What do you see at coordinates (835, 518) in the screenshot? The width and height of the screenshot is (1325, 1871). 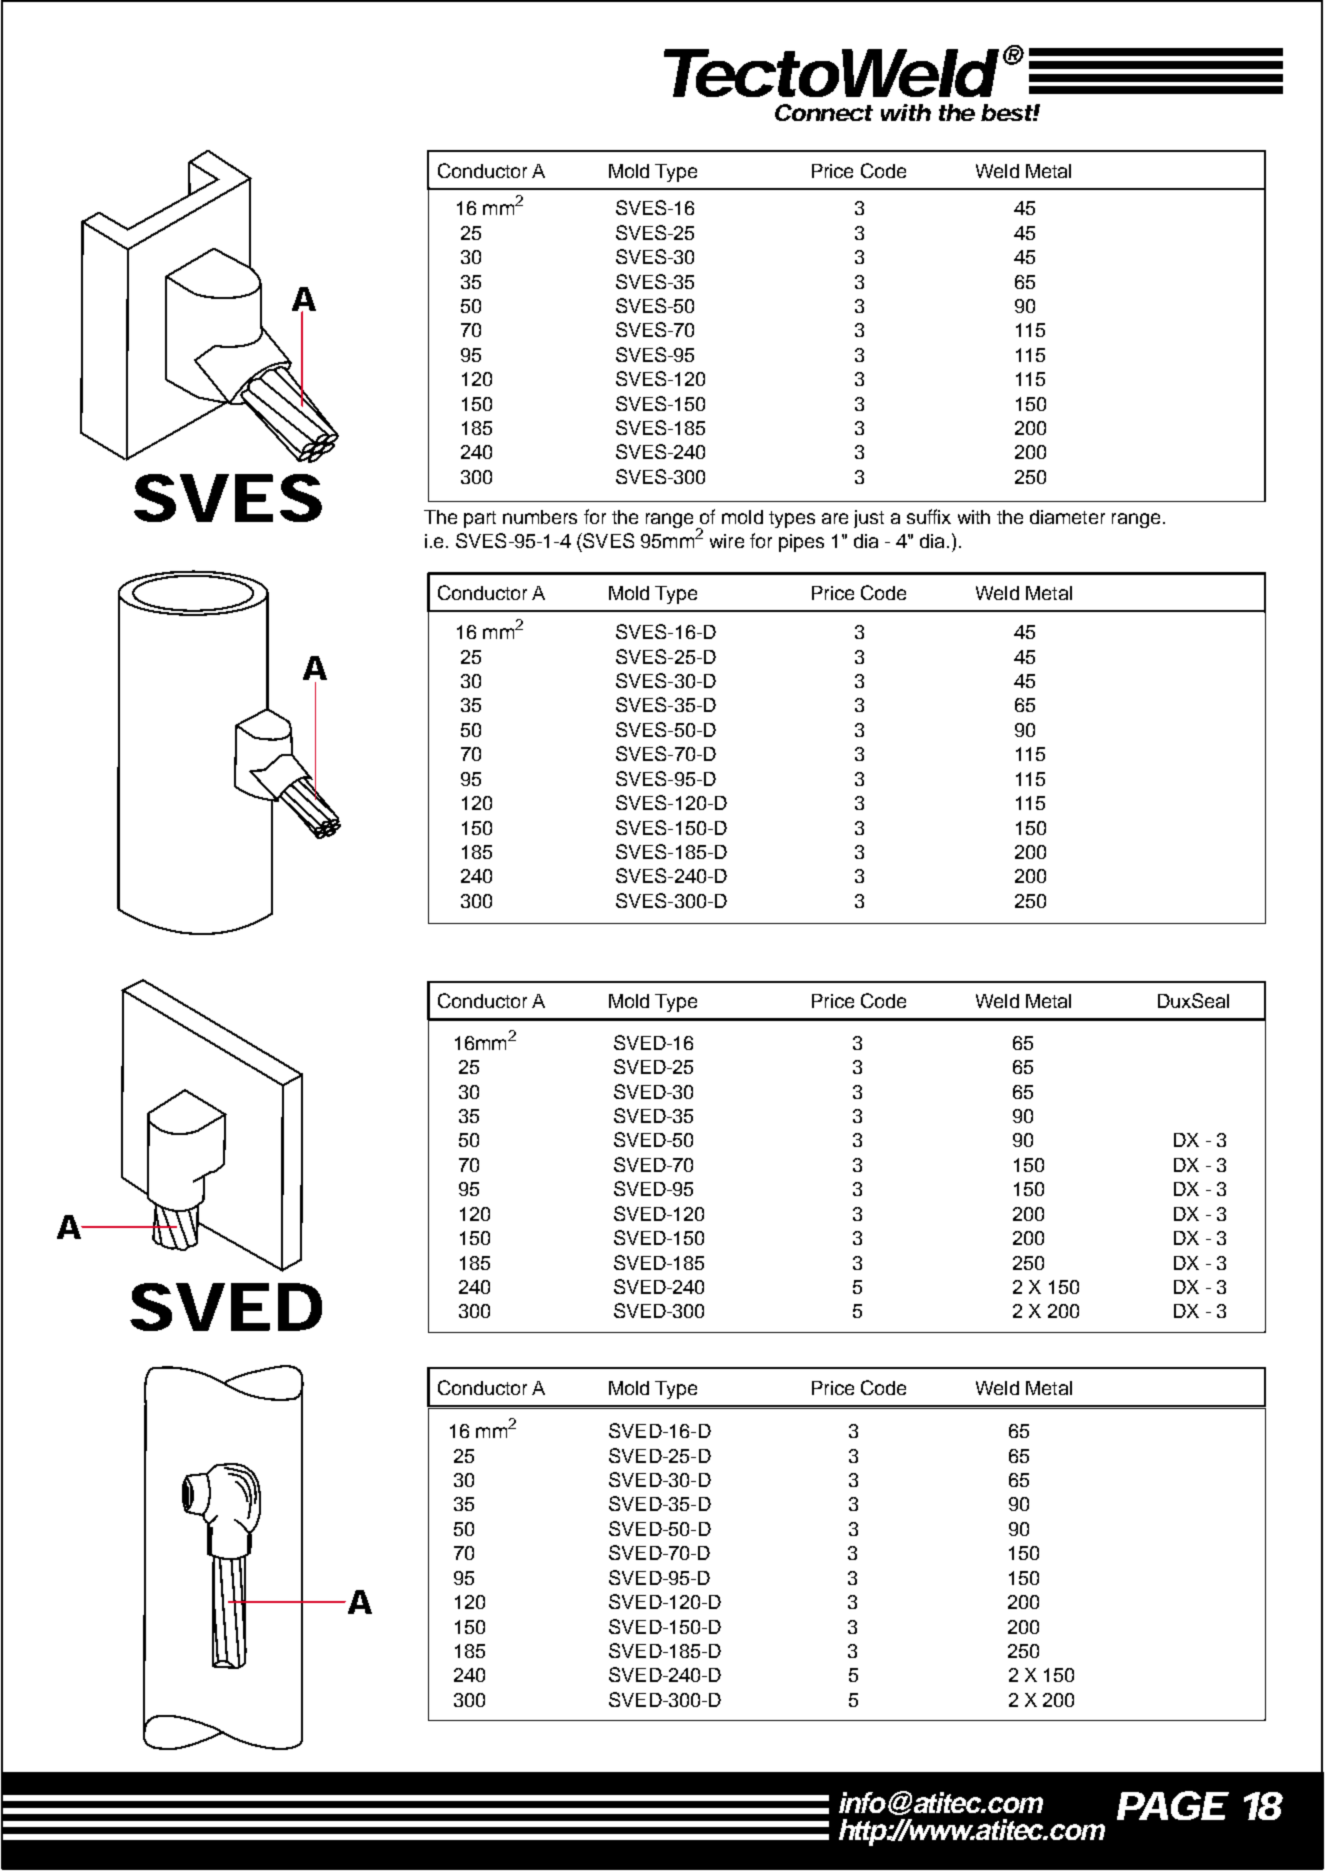 I see `are` at bounding box center [835, 518].
